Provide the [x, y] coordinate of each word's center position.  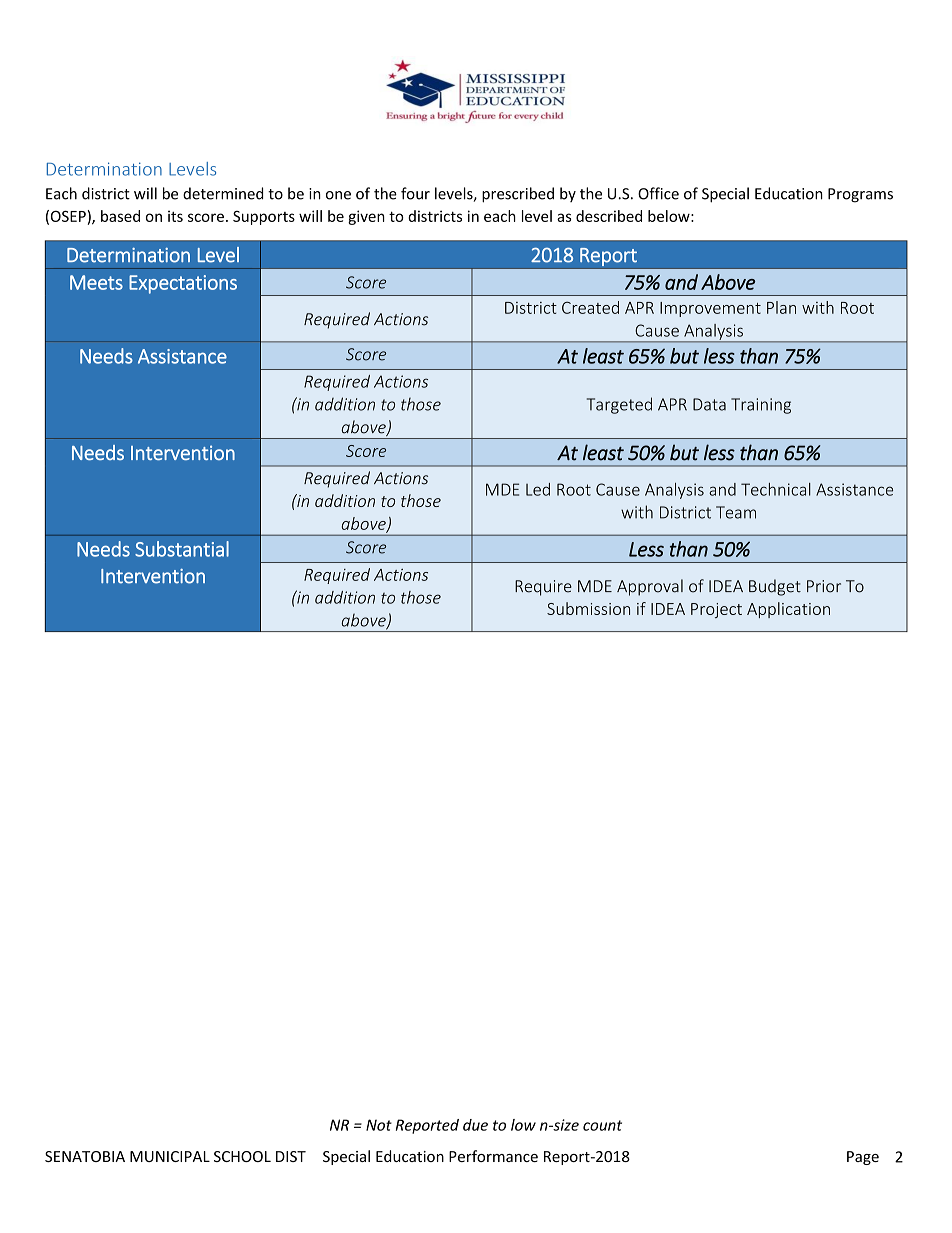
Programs [860, 195]
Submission [588, 608]
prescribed [518, 195]
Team [736, 512]
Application [788, 610]
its [175, 216]
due [475, 1125]
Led [538, 489]
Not [379, 1125]
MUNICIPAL [170, 1156]
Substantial [182, 549]
